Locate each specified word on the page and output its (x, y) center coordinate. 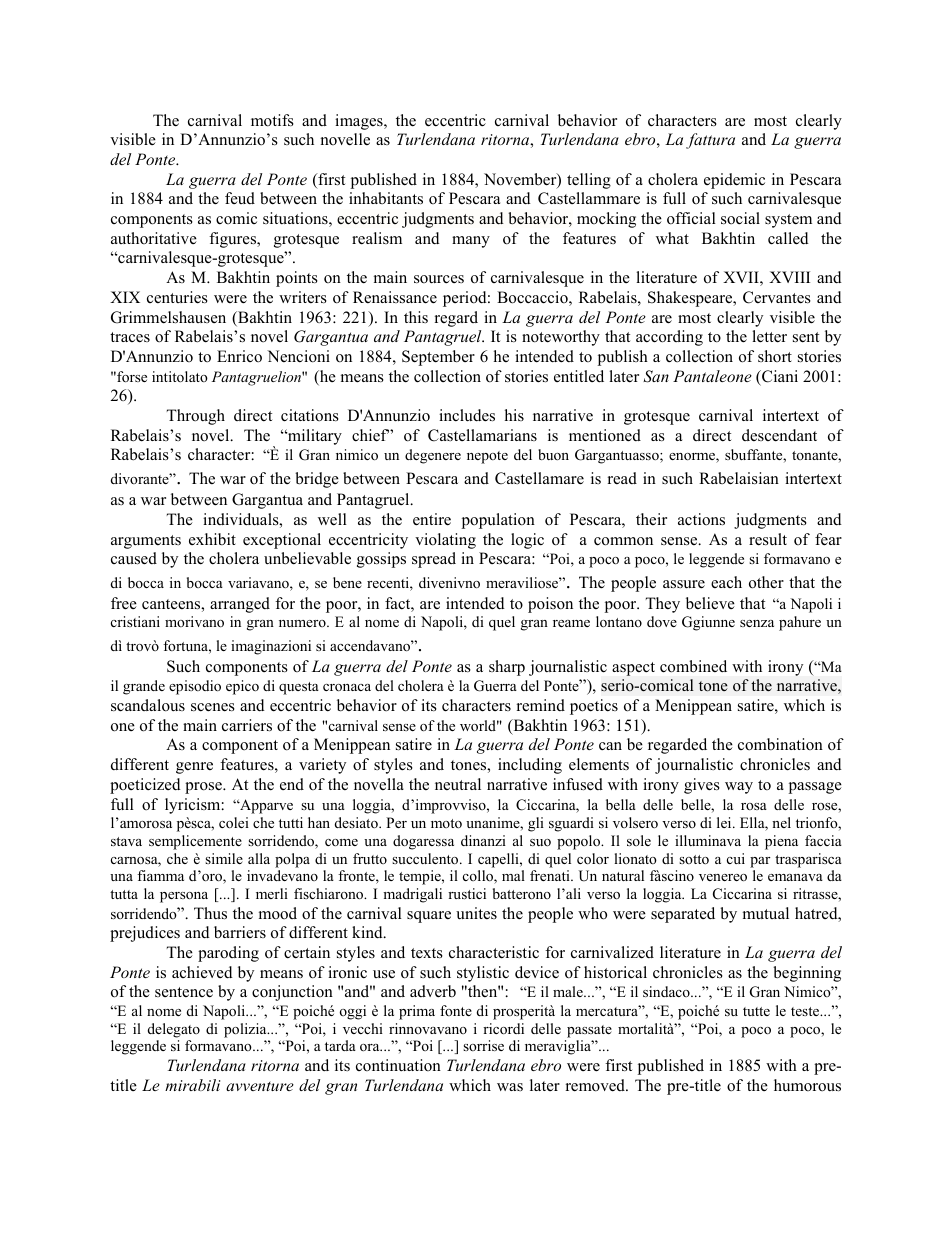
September (438, 358)
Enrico (239, 356)
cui (736, 858)
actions (701, 519)
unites (476, 913)
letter (769, 336)
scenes (213, 707)
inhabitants (386, 198)
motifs (272, 120)
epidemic (734, 181)
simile (224, 858)
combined (693, 666)
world (479, 725)
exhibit (212, 539)
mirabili (192, 1085)
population (498, 521)
